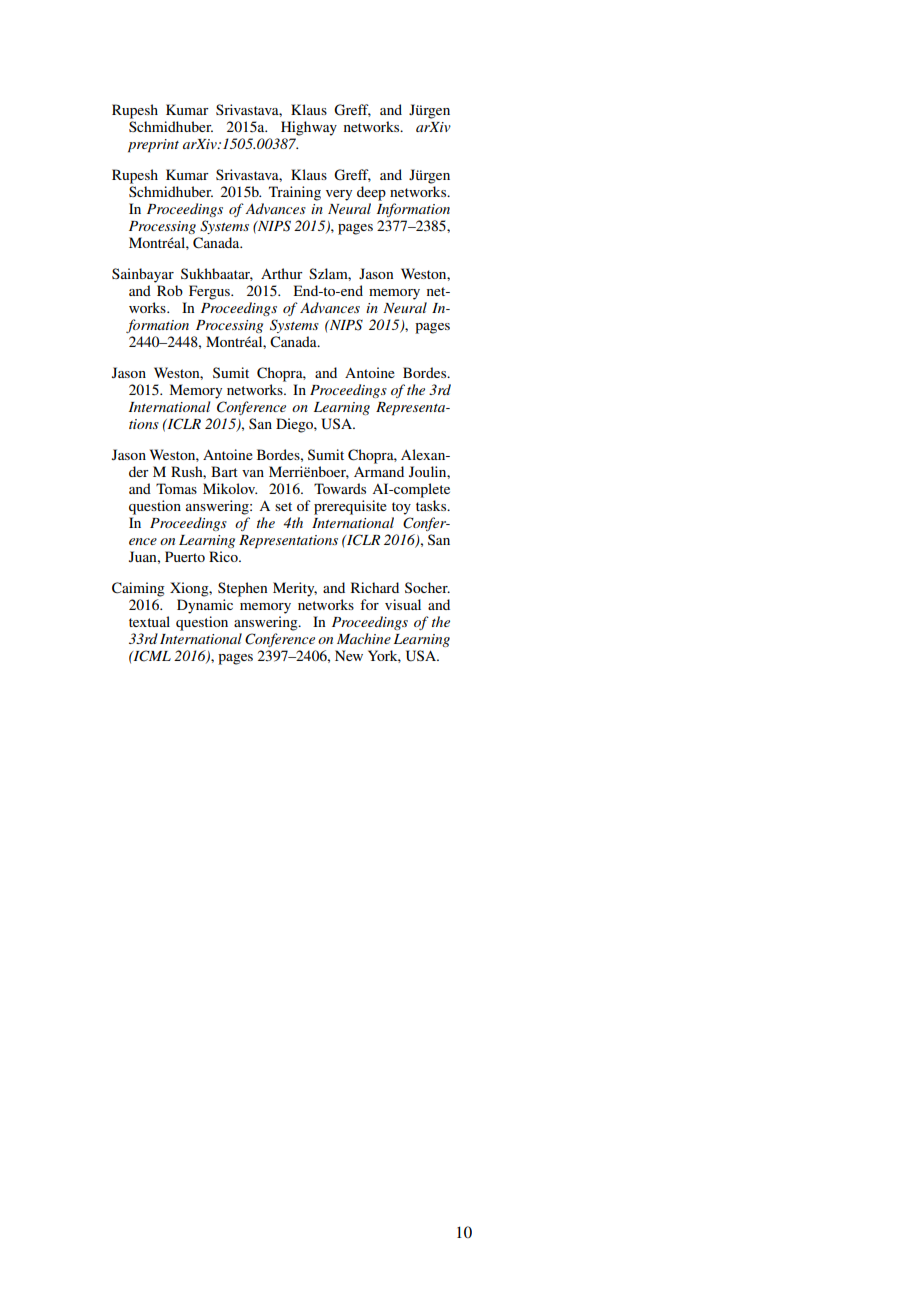 The width and height of the screenshot is (924, 1308). Describe the element at coordinates (401, 508) in the screenshot. I see `toy` at that location.
